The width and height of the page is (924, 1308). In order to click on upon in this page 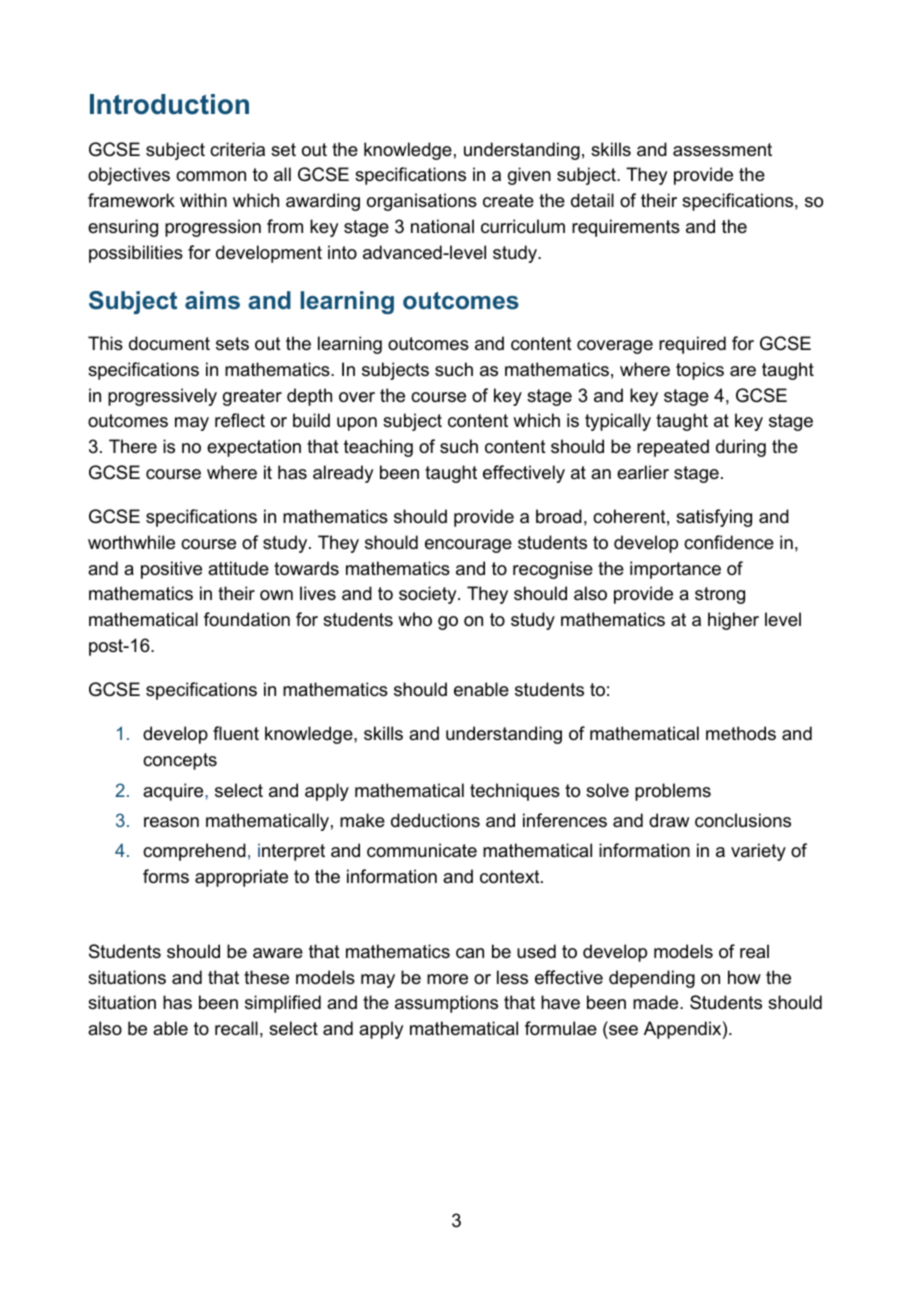, I will do `click(357, 424)`.
